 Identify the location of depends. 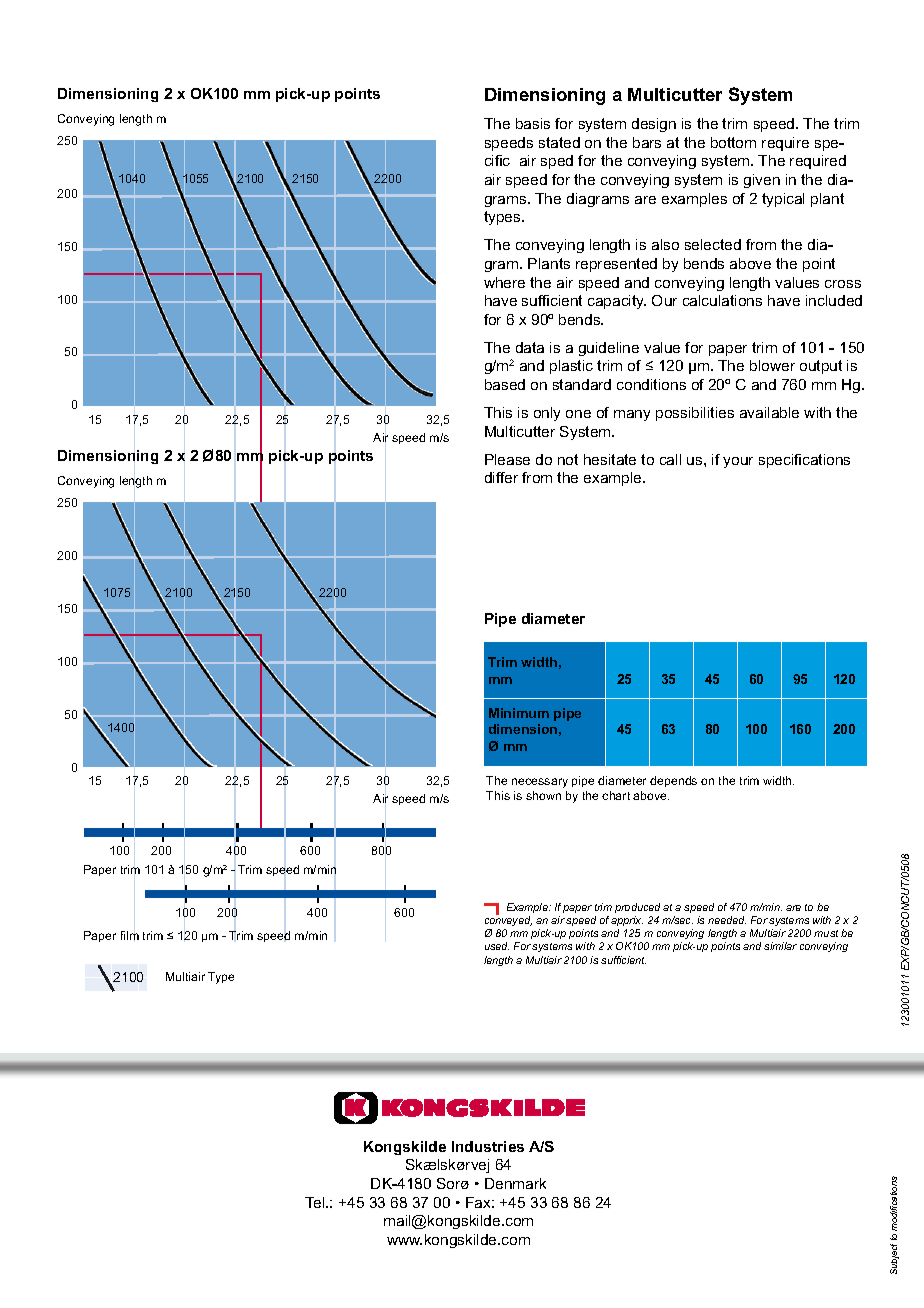
(673, 781).
